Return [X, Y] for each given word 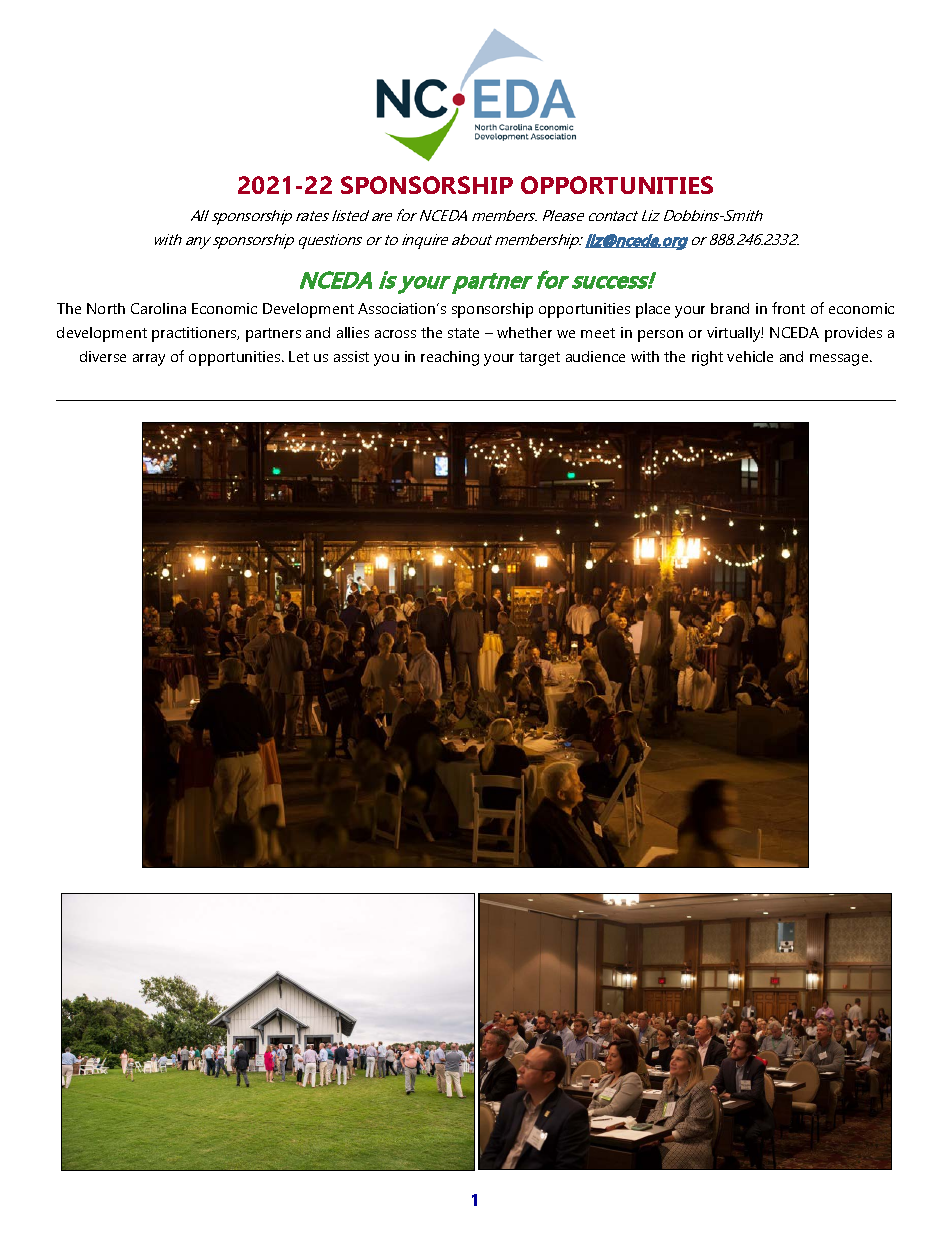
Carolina [158, 308]
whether [524, 332]
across [395, 334]
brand [730, 308]
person [660, 336]
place [653, 310]
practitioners [195, 334]
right [707, 358]
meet [598, 333]
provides [853, 334]
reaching [450, 358]
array [149, 360]
